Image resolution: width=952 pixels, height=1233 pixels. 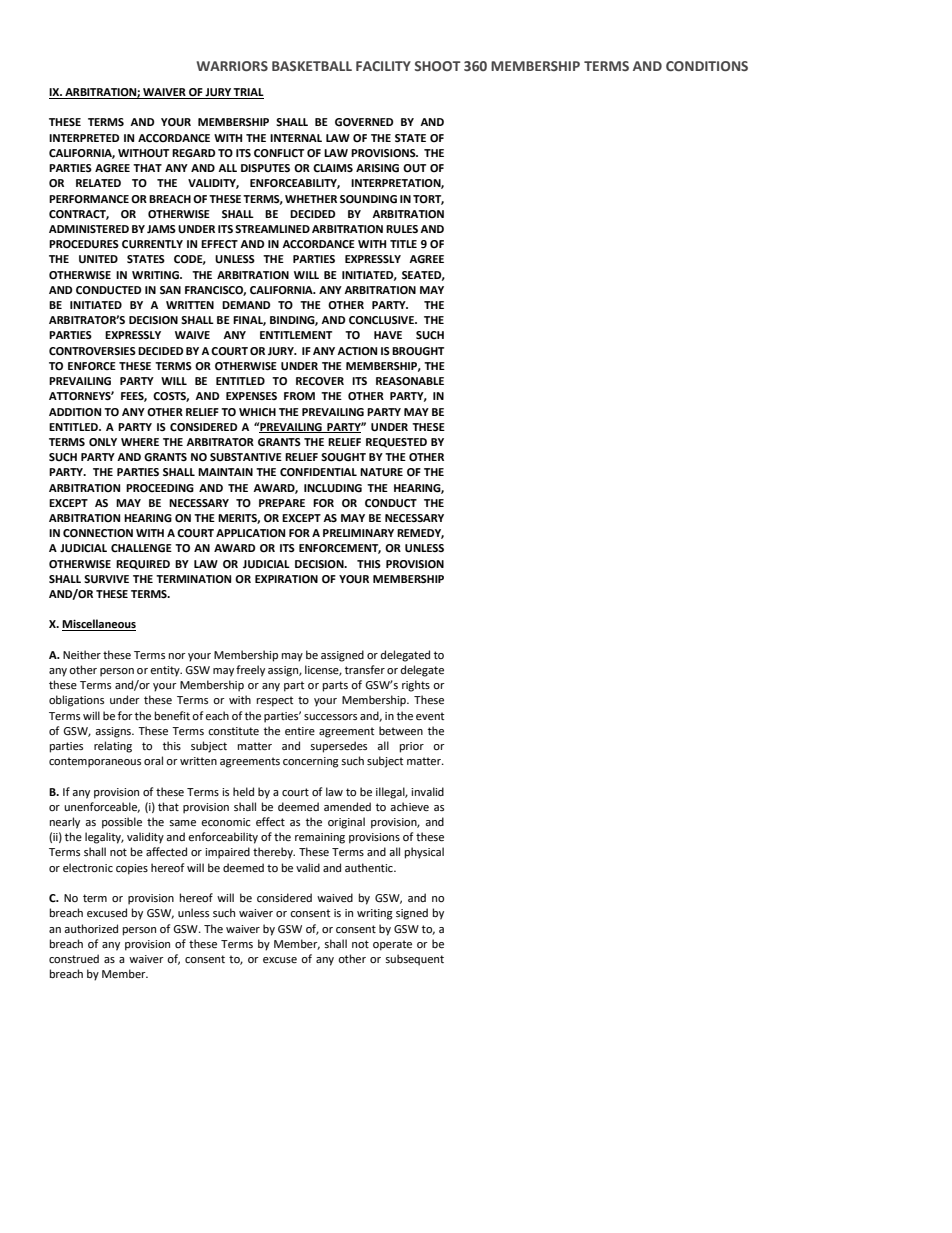 What do you see at coordinates (170, 290) in the image?
I see `SAN` at bounding box center [170, 290].
